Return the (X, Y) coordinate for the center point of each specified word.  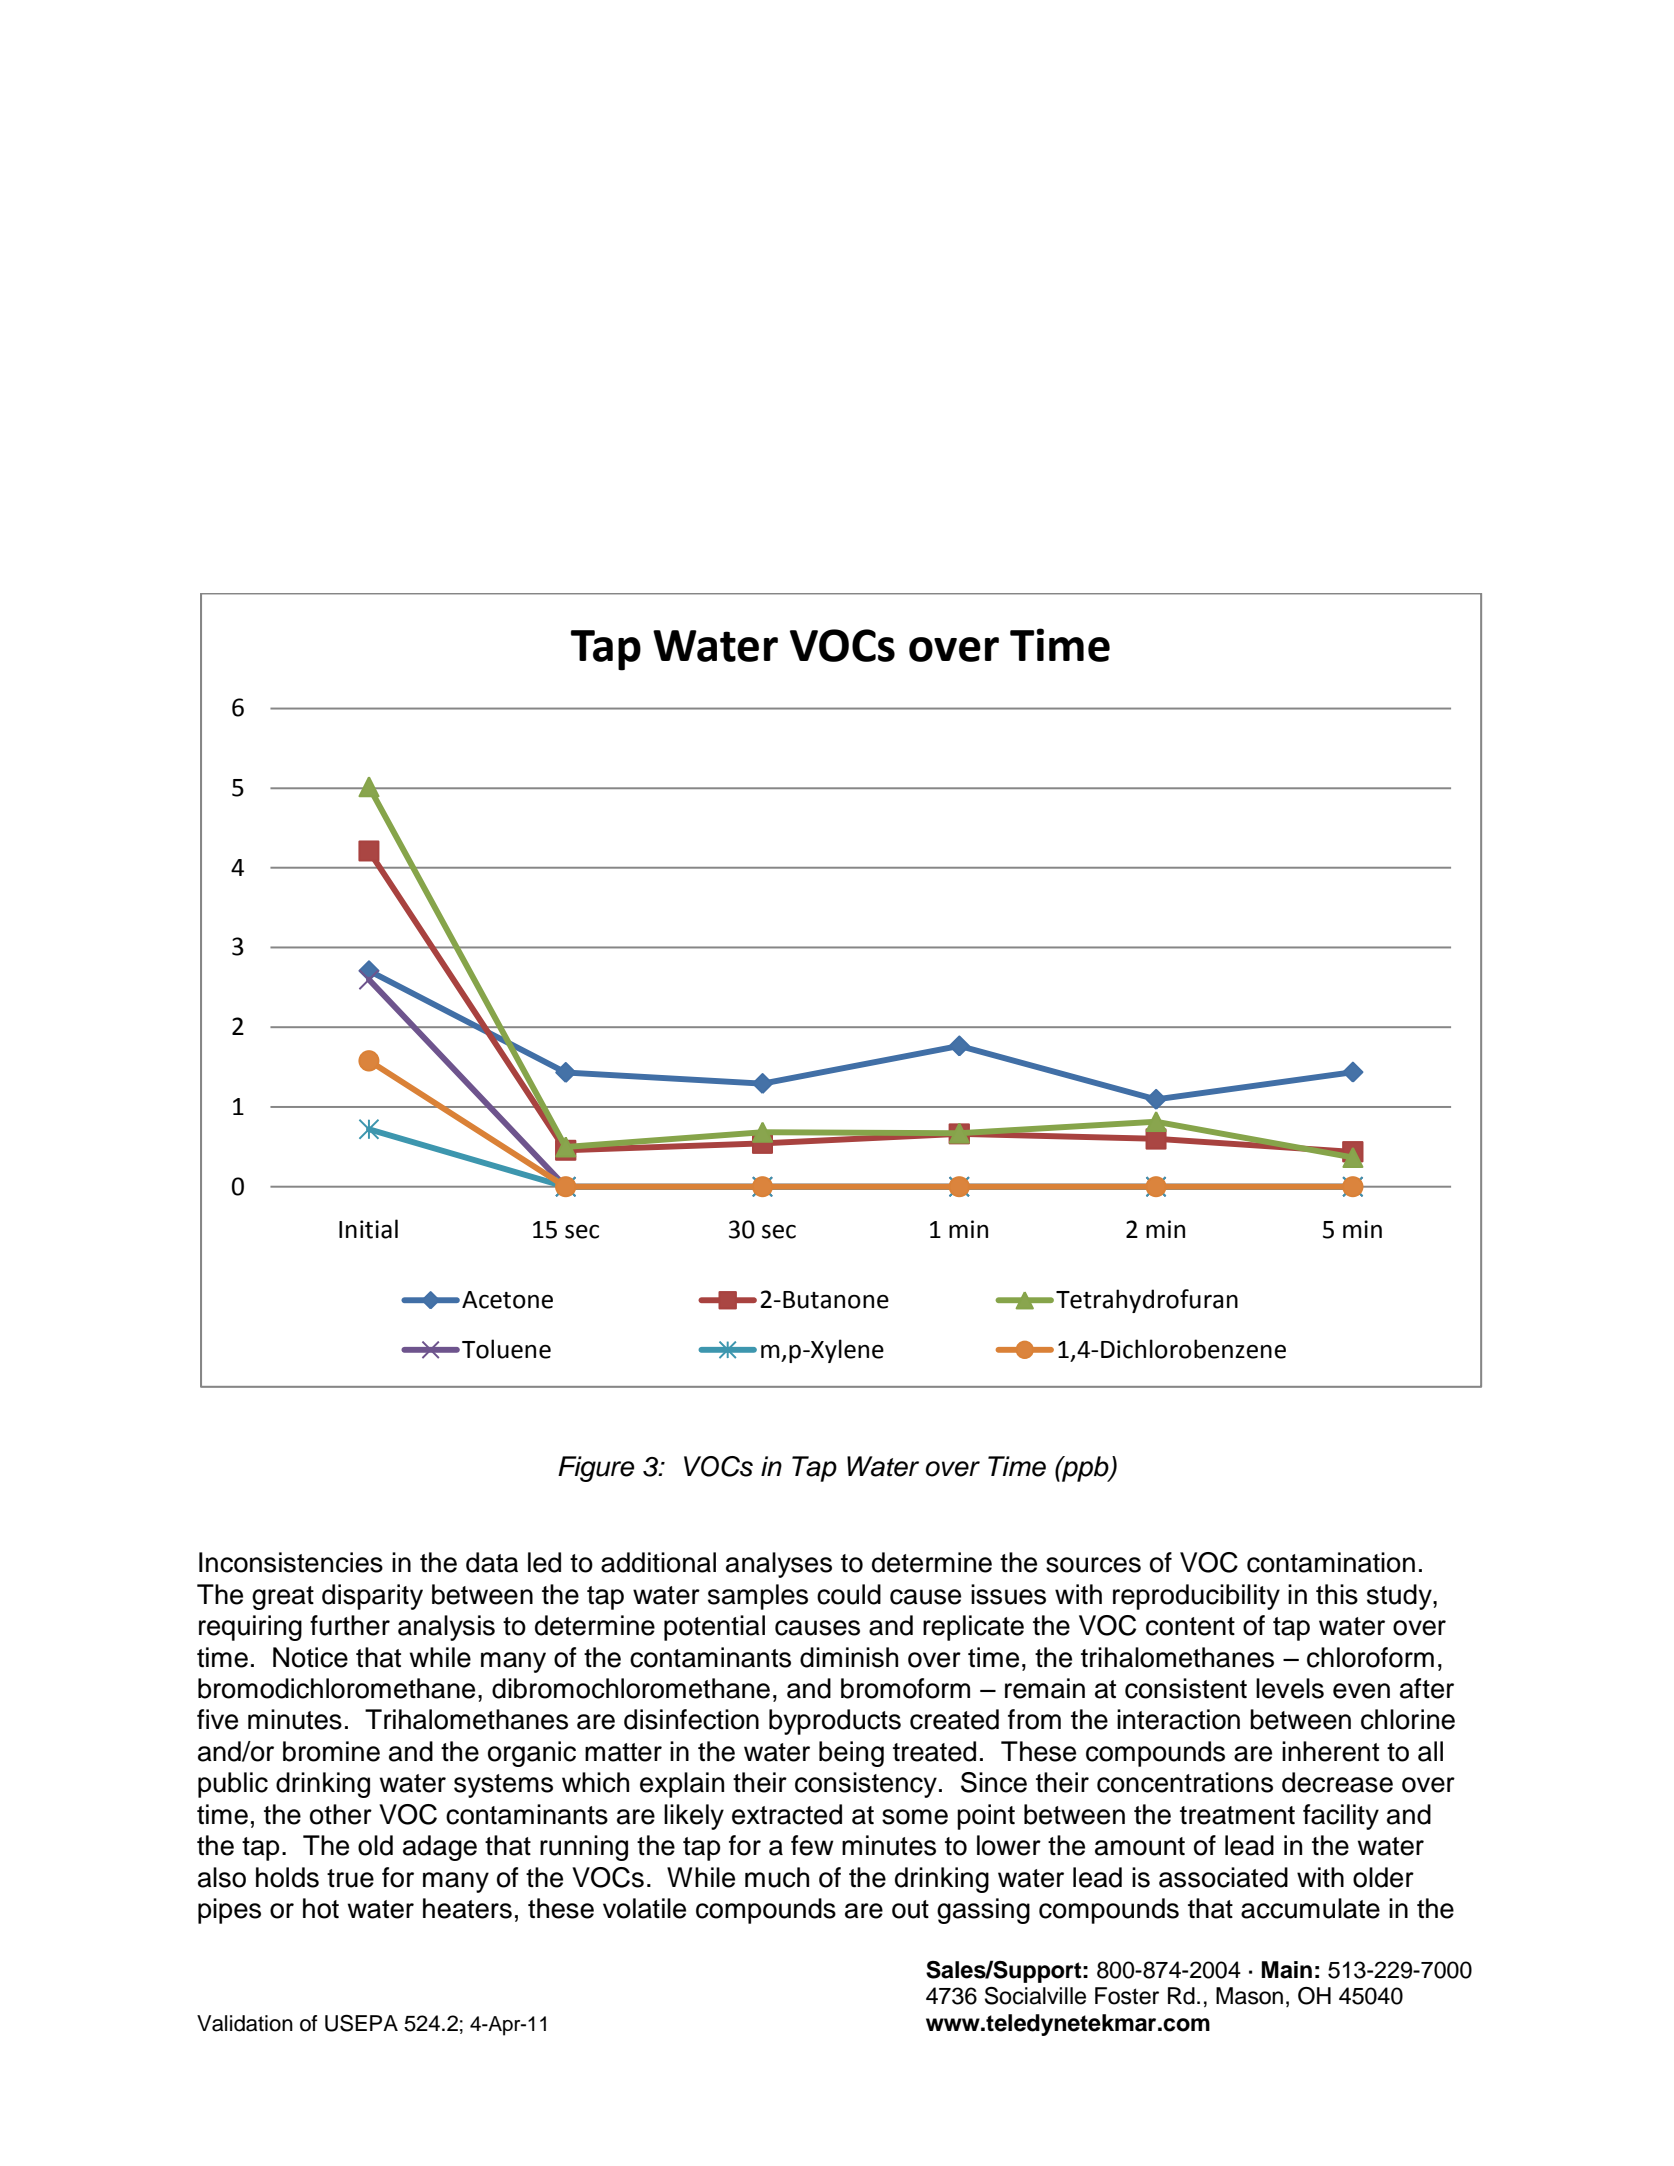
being (851, 1754)
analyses (779, 1565)
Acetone (507, 1300)
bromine (331, 1751)
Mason (1249, 1996)
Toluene (506, 1349)
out (910, 1909)
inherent (1330, 1751)
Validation (245, 2023)
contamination (1331, 1562)
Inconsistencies (291, 1562)
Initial (368, 1229)
